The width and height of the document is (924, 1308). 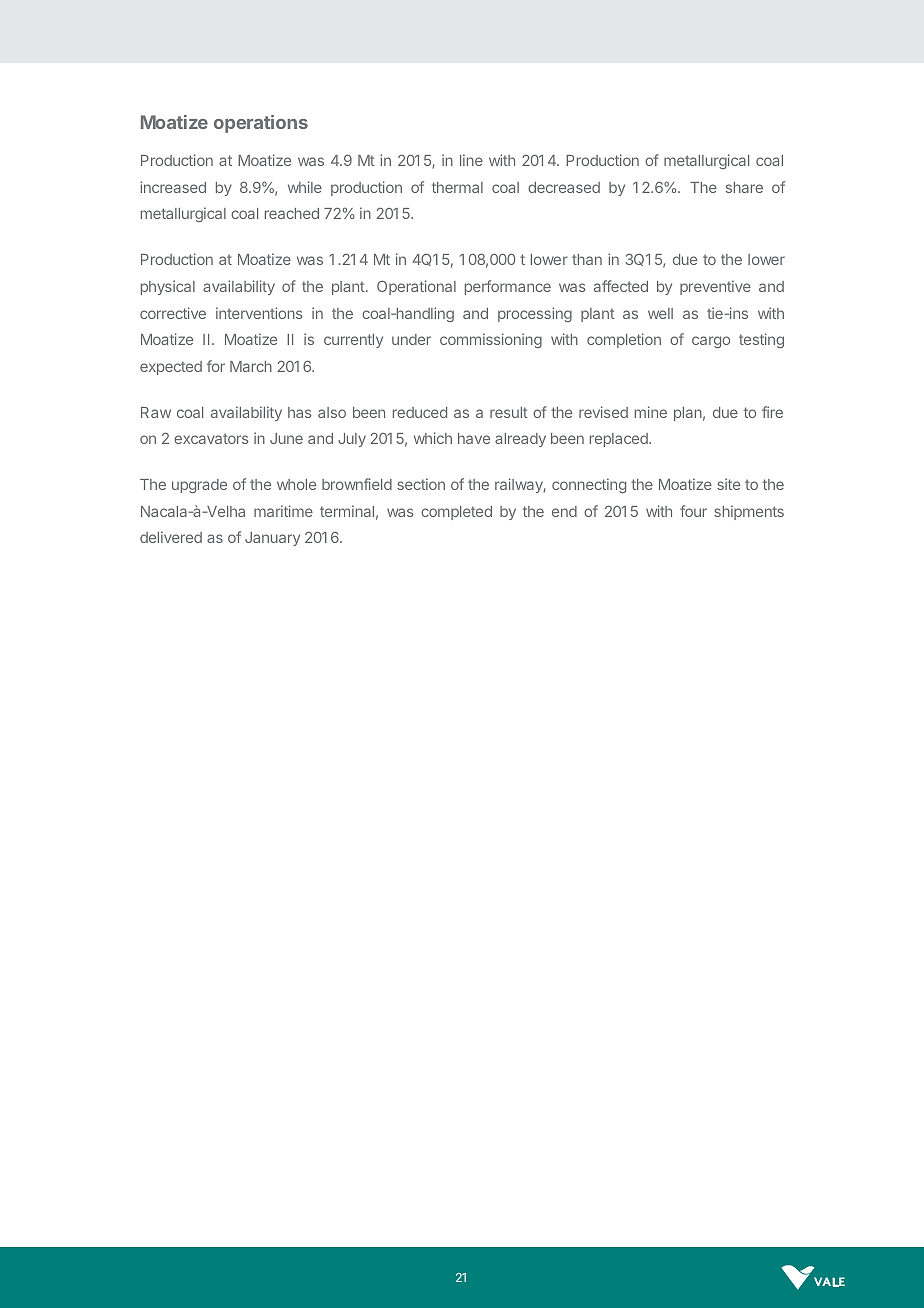 What do you see at coordinates (456, 513) in the document?
I see `completed` at bounding box center [456, 513].
